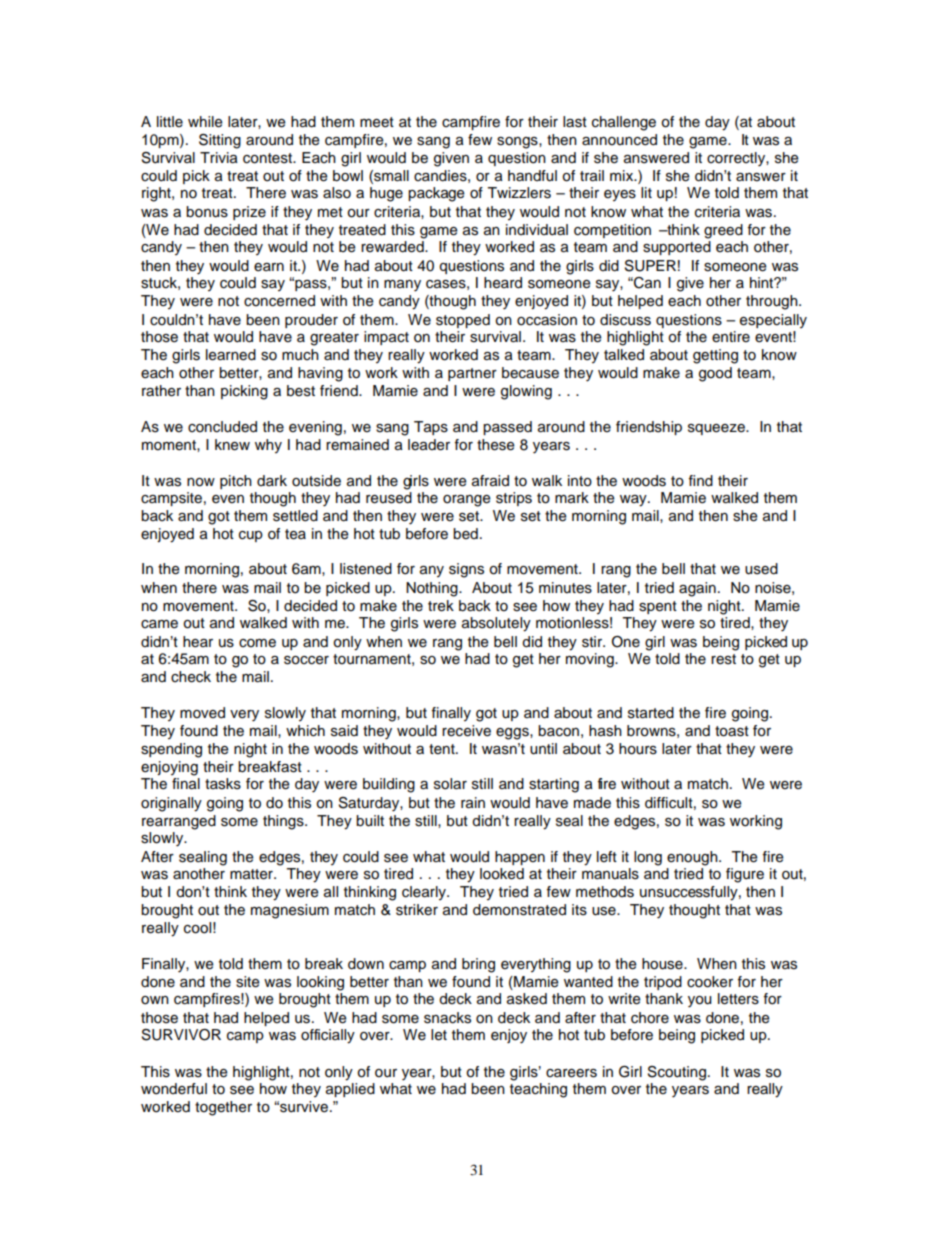 This image has width=952, height=1233. I want to click on tasks, so click(223, 784).
